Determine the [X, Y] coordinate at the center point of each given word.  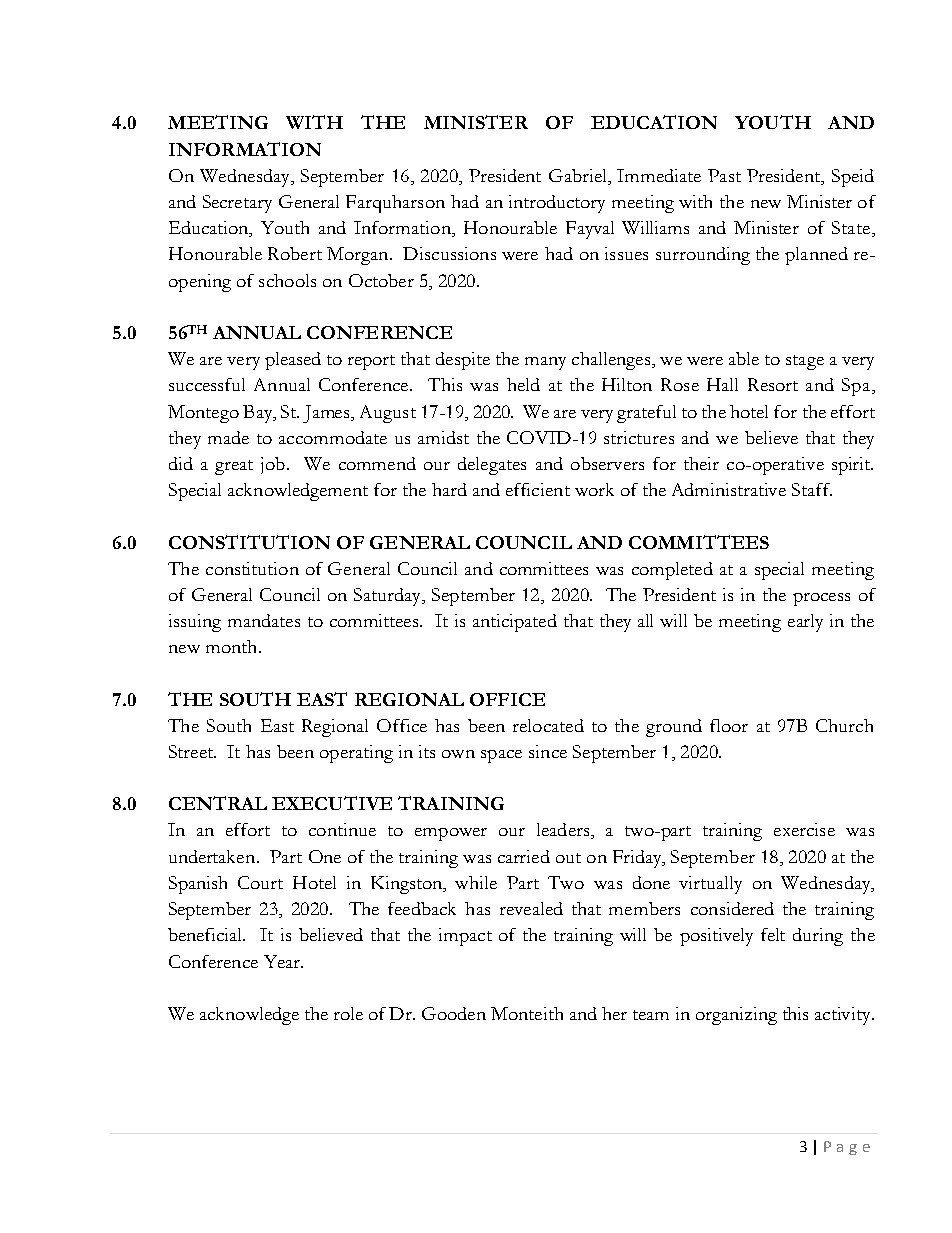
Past [724, 175]
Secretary [237, 204]
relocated [548, 725]
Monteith [527, 1013]
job [273, 465]
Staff [812, 489]
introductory [557, 204]
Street [192, 751]
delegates [492, 466]
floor [729, 725]
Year [283, 961]
